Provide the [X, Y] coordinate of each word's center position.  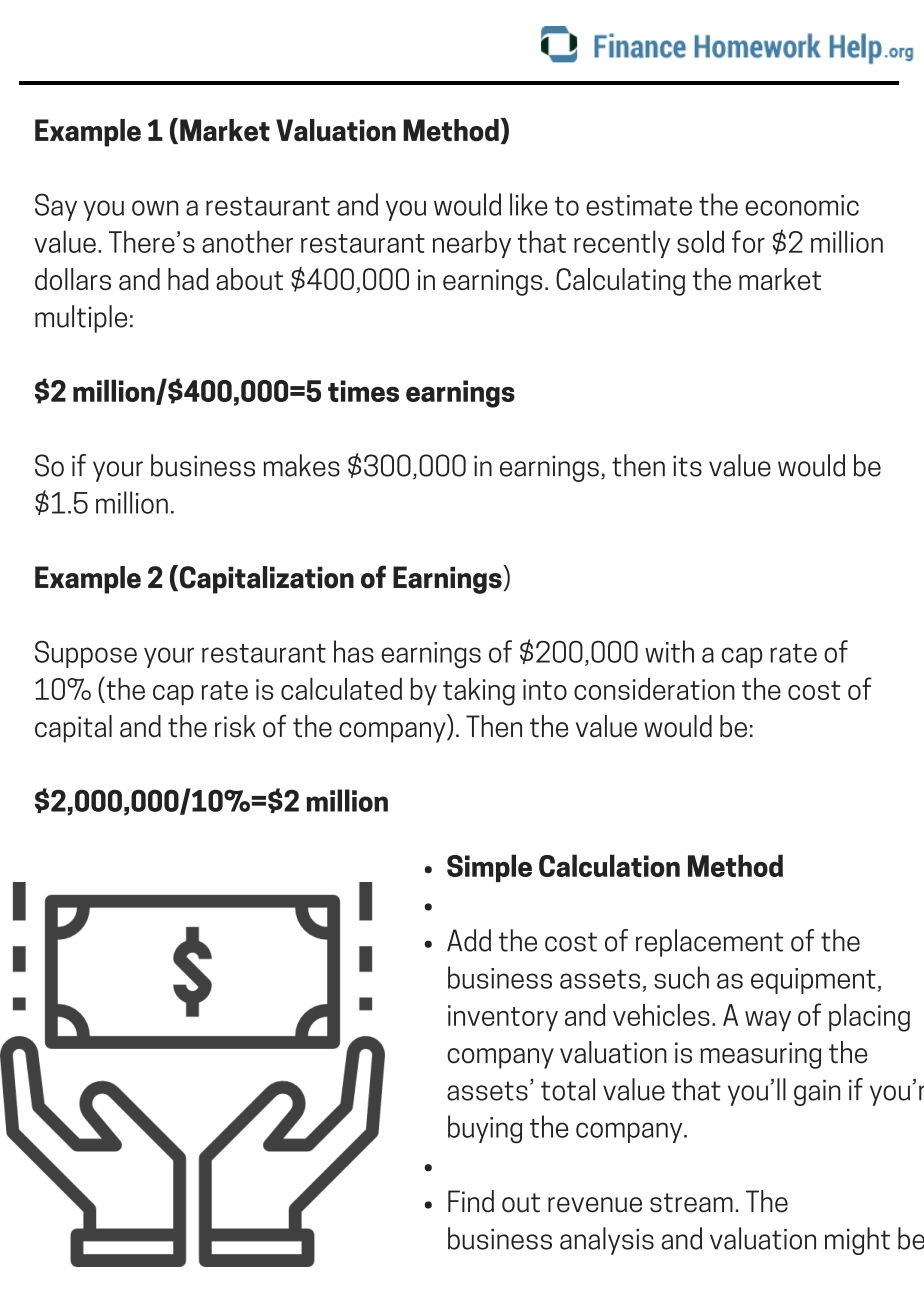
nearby [472, 244]
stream [691, 1203]
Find [471, 1201]
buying [485, 1129]
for [748, 241]
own [155, 208]
